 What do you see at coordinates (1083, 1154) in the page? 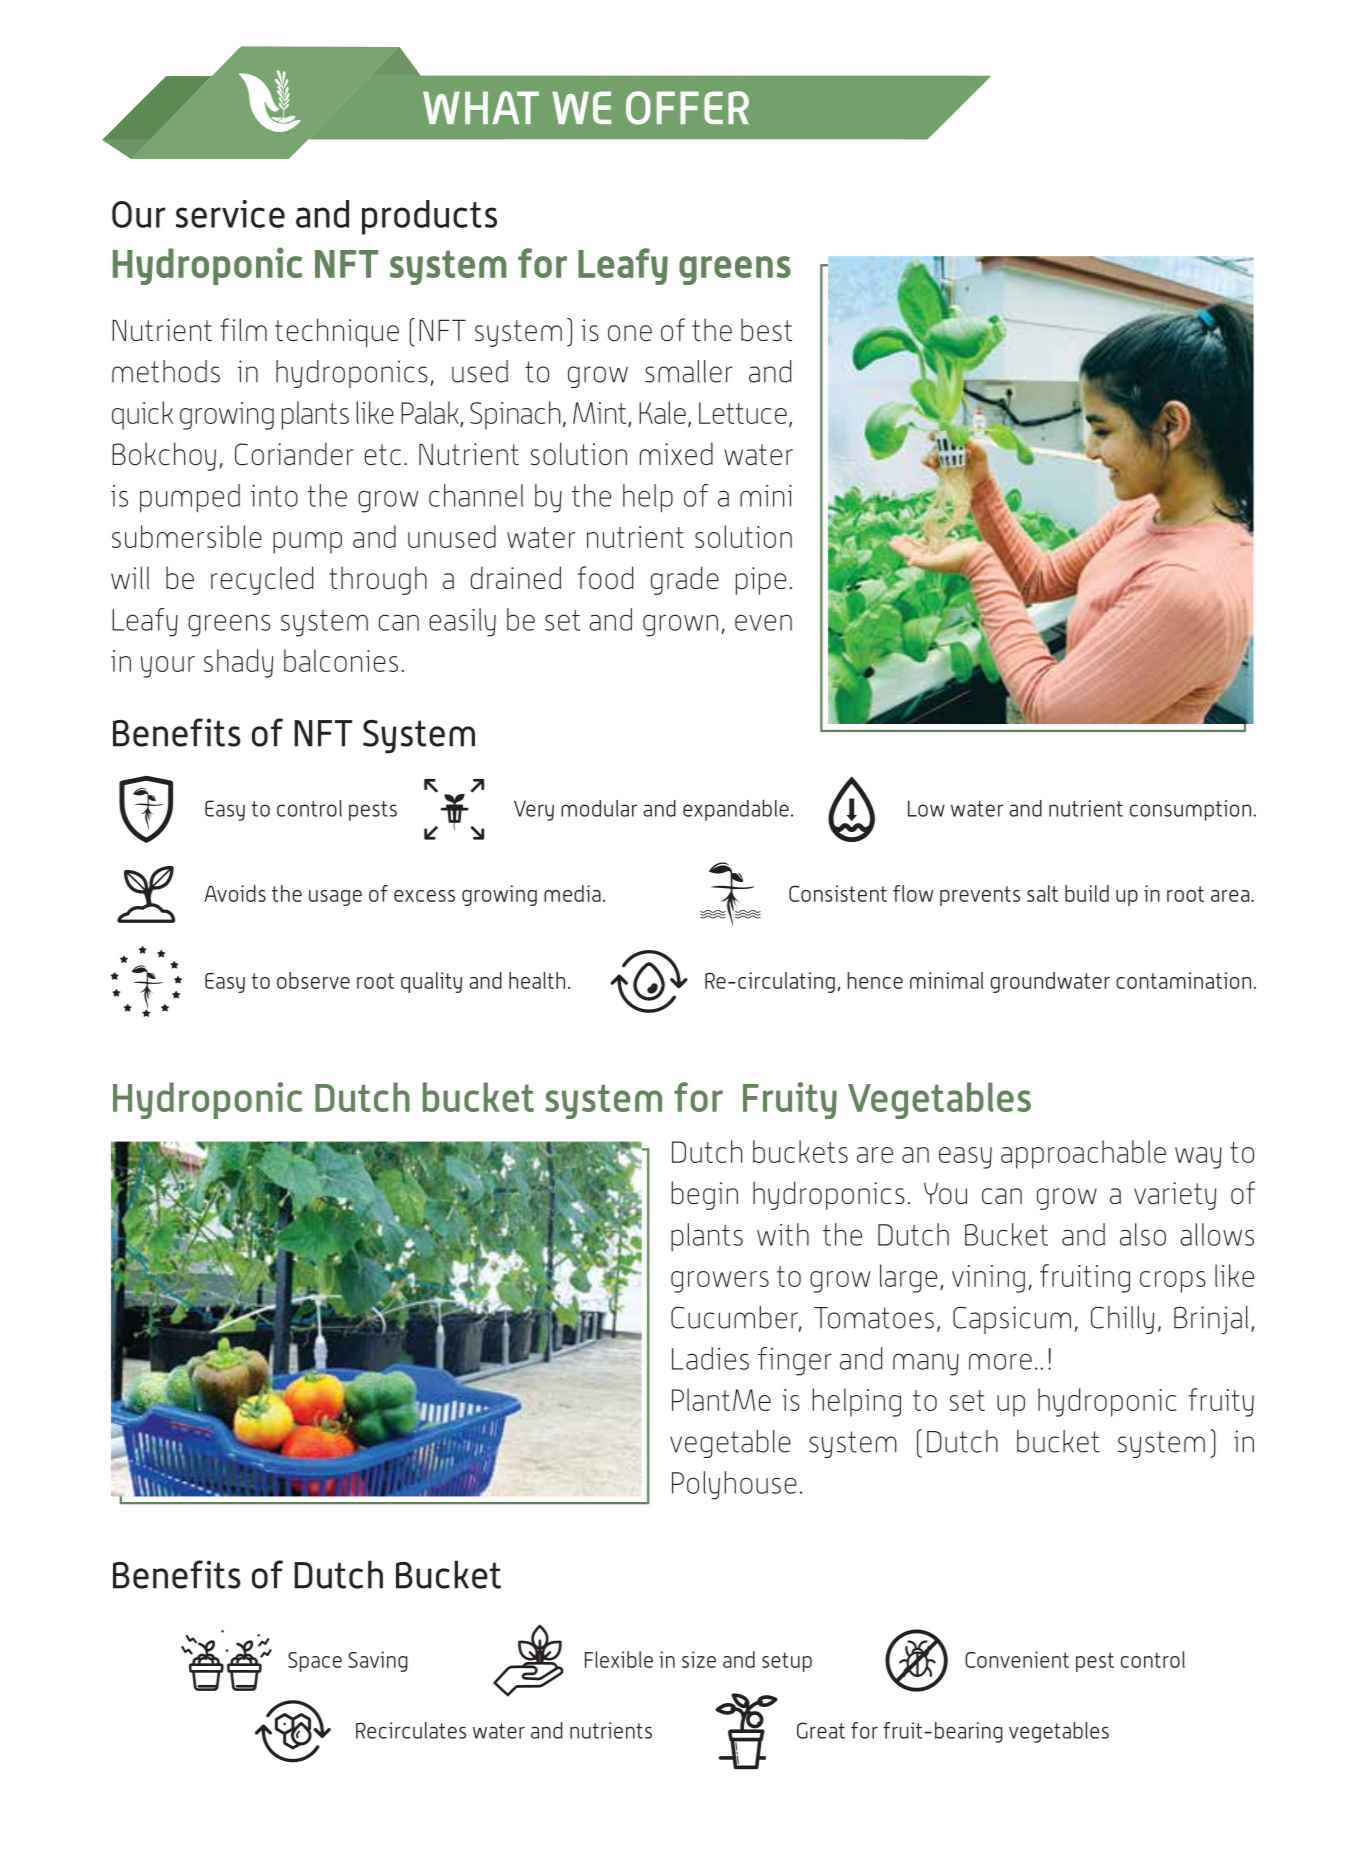
I see `approachable` at bounding box center [1083, 1154].
